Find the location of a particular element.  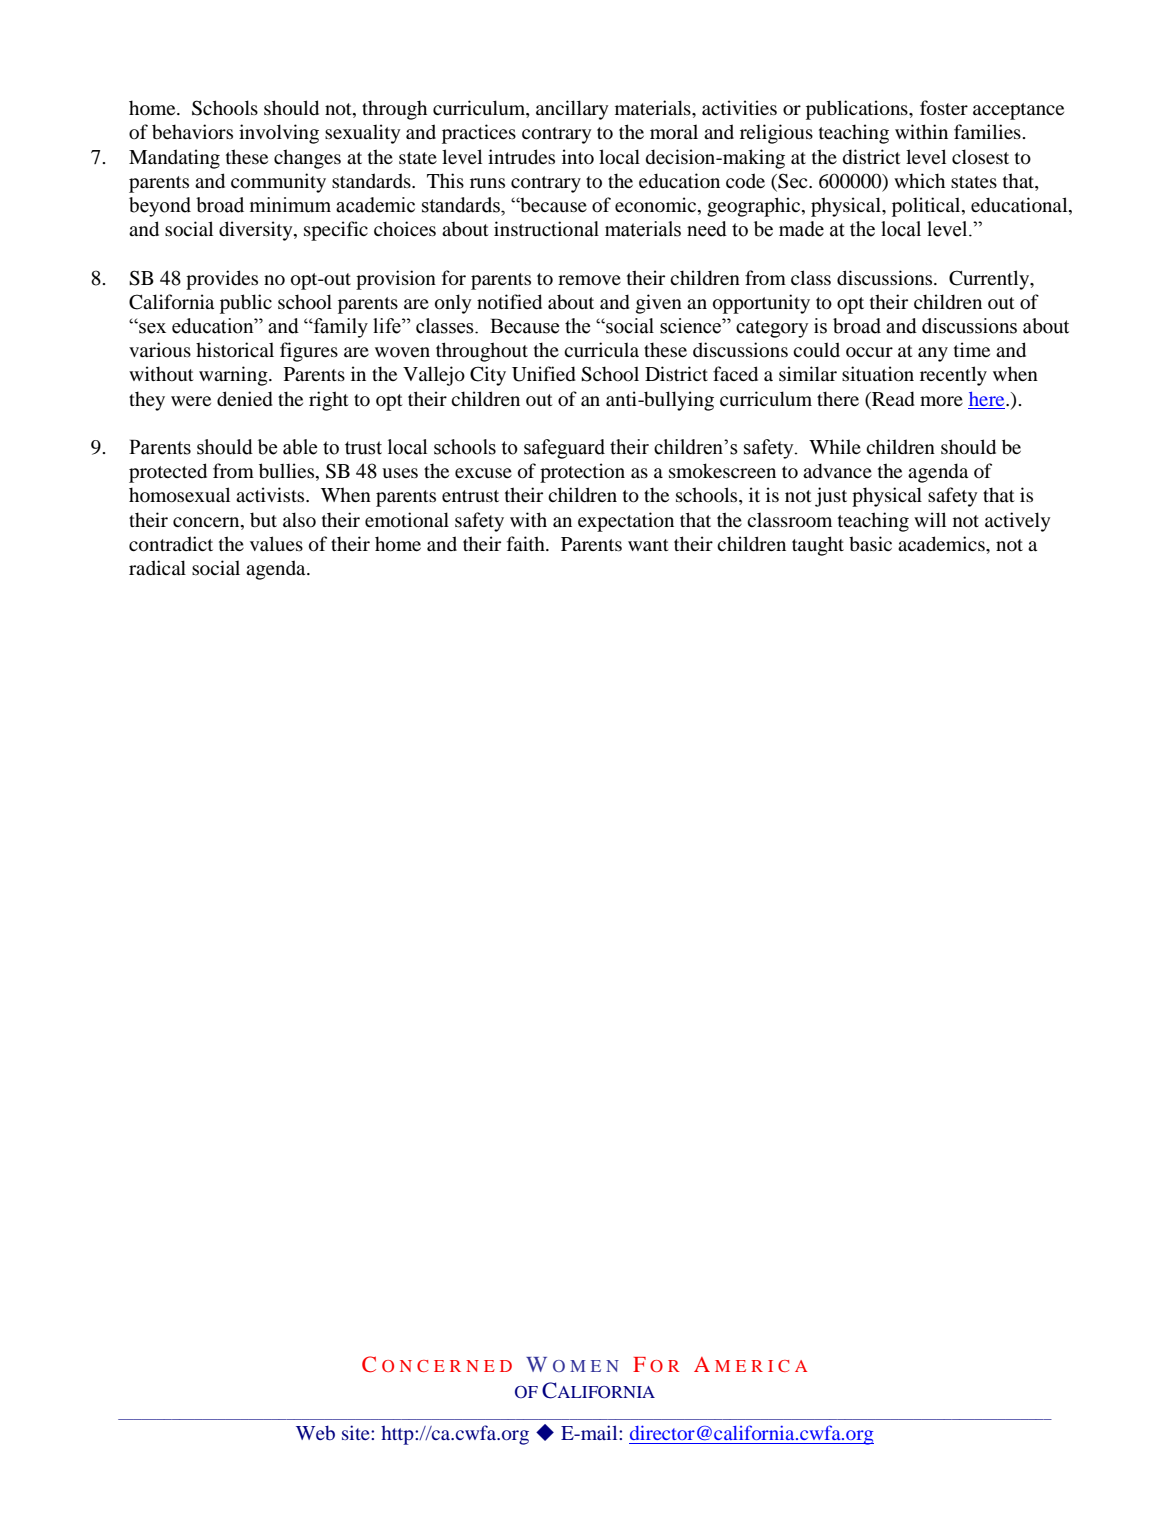

faith is located at coordinates (527, 543).
